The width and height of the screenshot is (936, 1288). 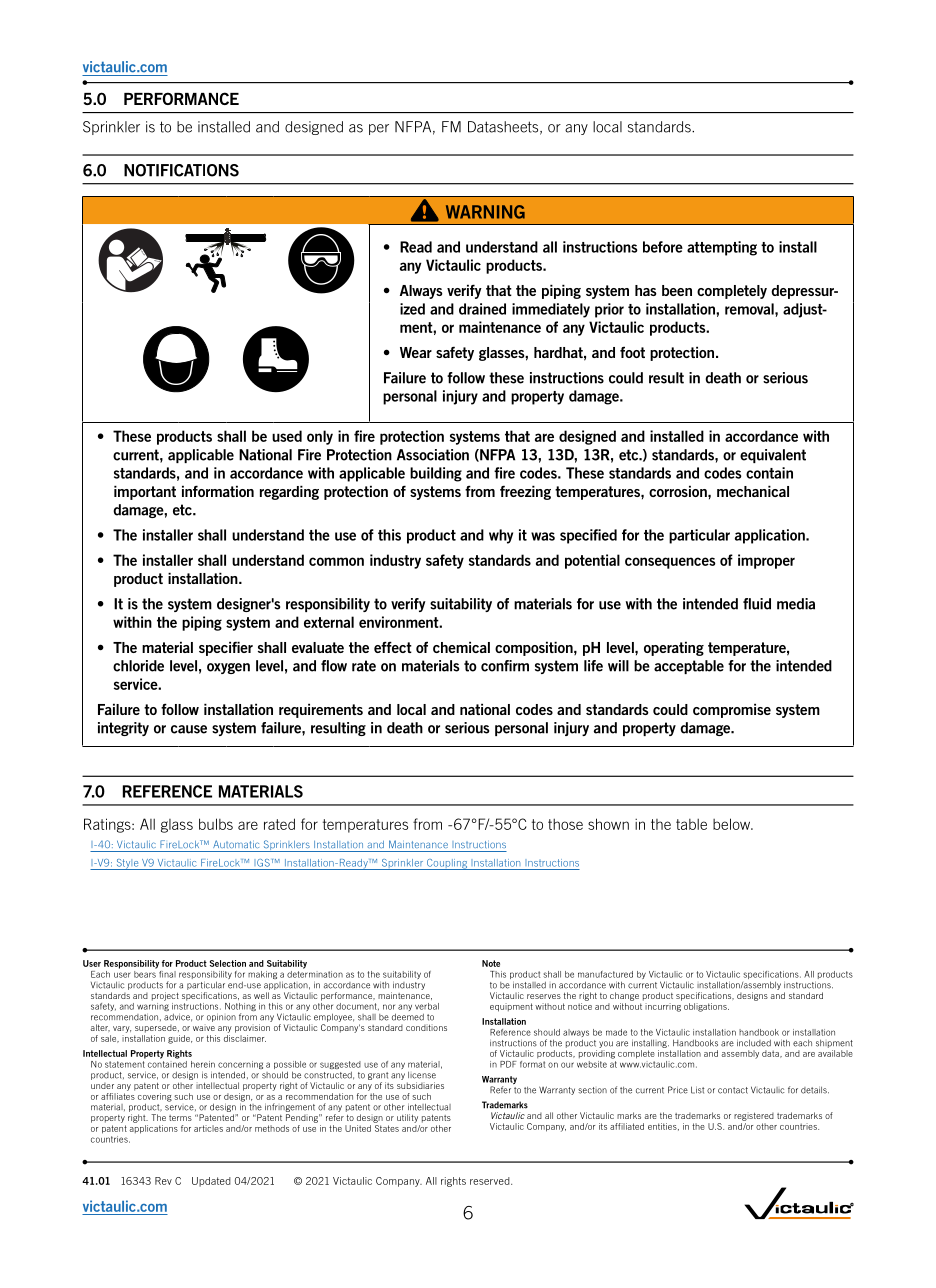 What do you see at coordinates (732, 824) in the screenshot?
I see `below` at bounding box center [732, 824].
